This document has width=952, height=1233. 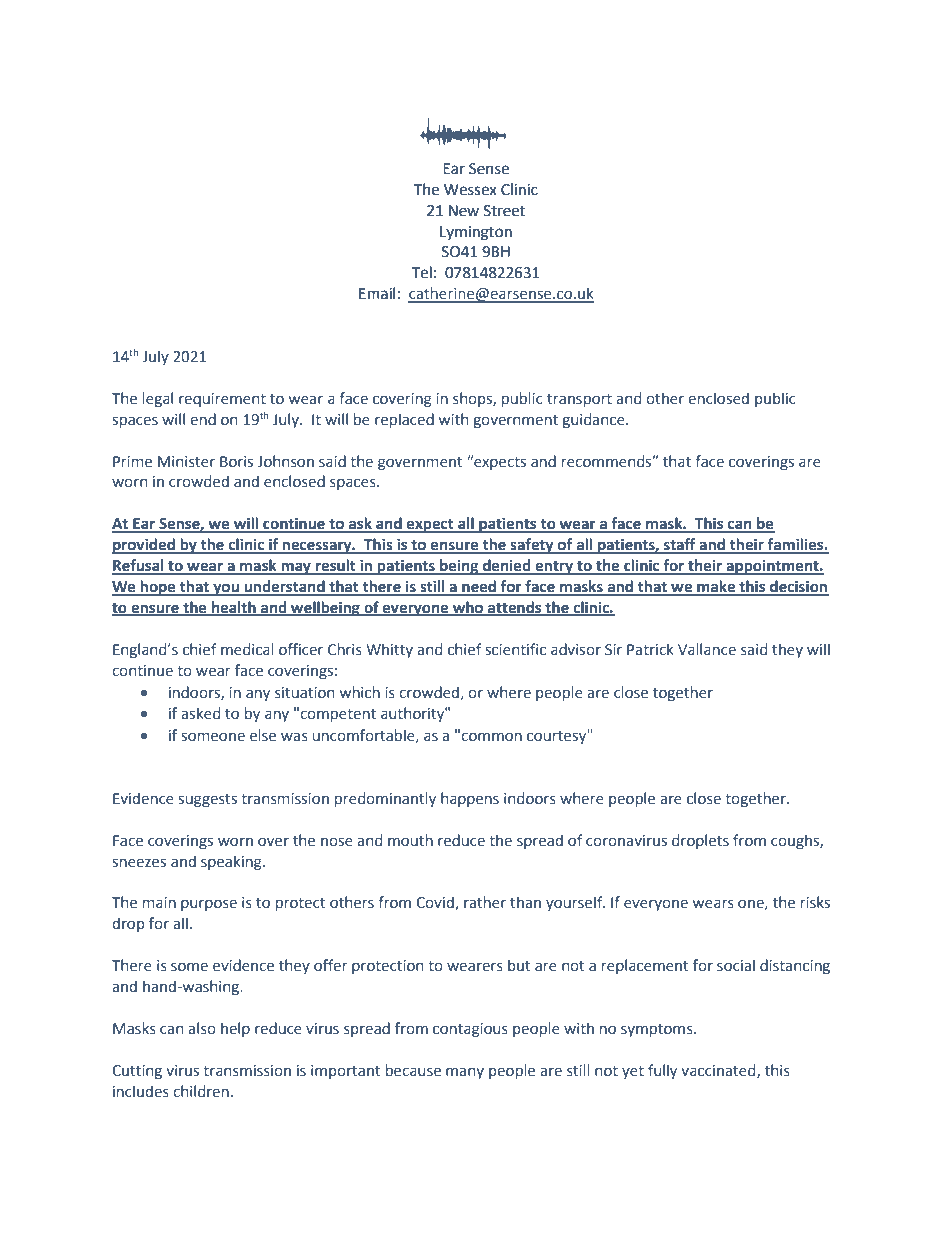 What do you see at coordinates (236, 462) in the document?
I see `Boris` at bounding box center [236, 462].
